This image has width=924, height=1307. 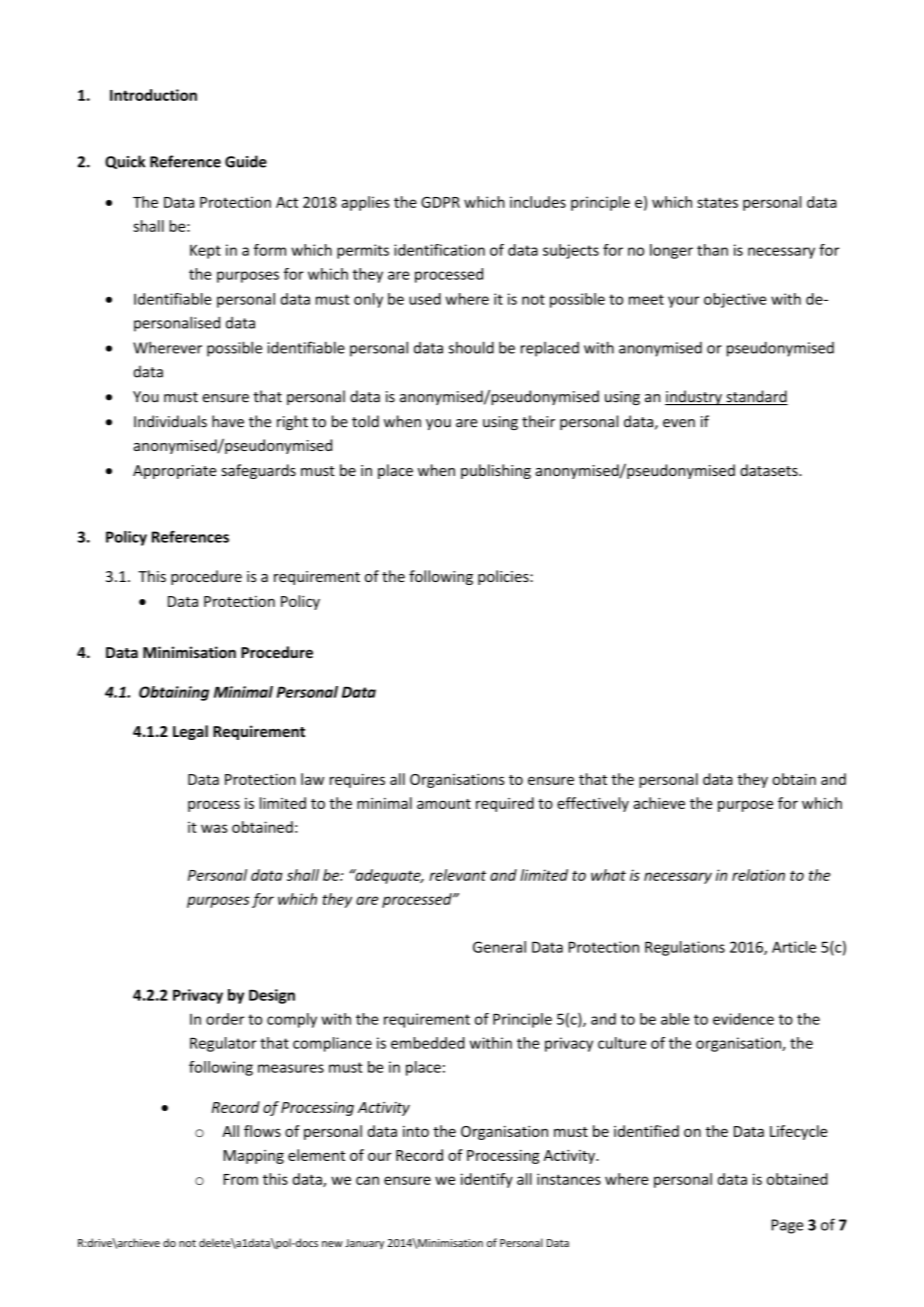 What do you see at coordinates (487, 1180) in the image?
I see `identify` at bounding box center [487, 1180].
